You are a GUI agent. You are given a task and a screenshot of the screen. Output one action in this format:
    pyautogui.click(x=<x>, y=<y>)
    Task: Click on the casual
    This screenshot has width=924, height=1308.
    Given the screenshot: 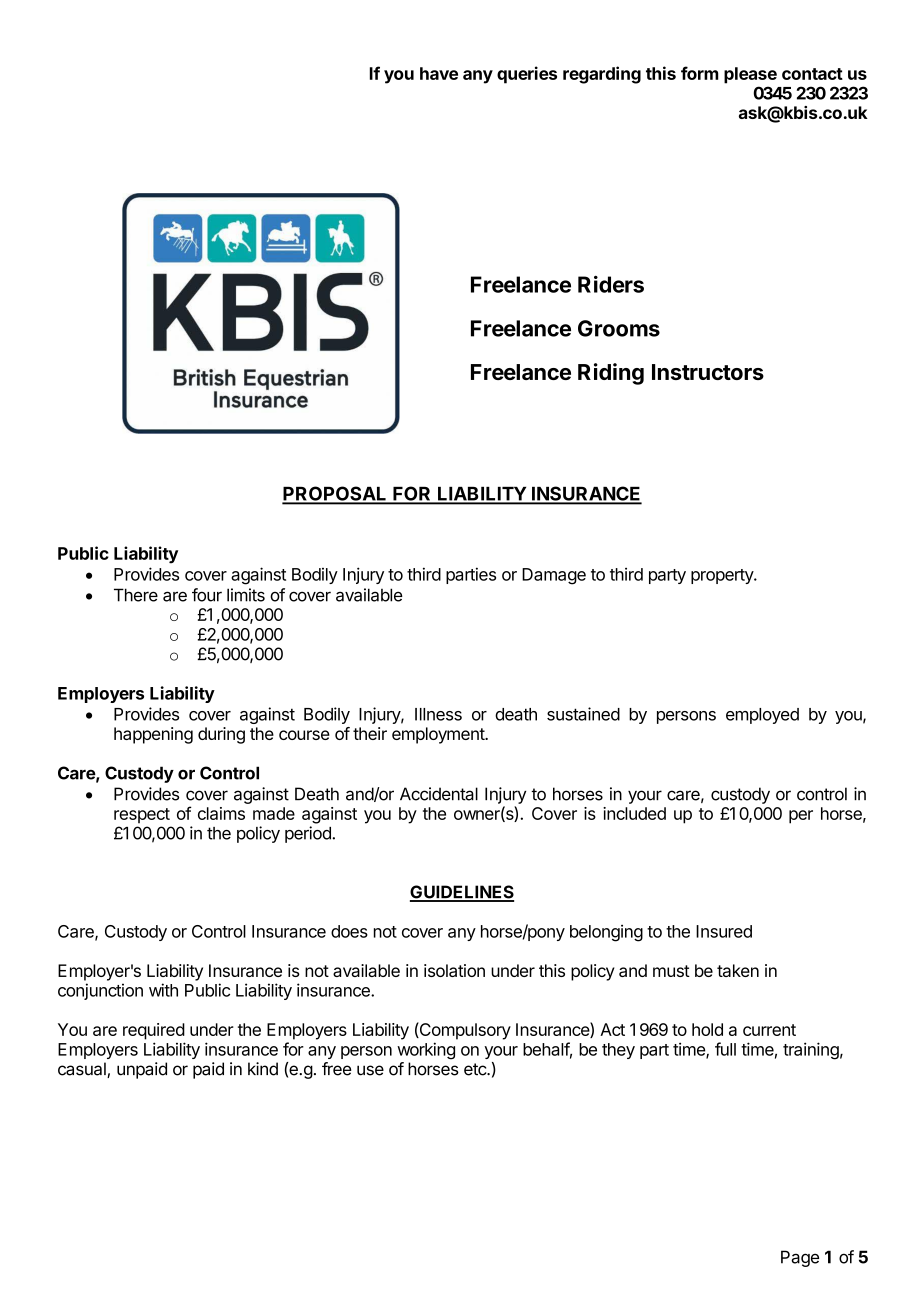 What is the action you would take?
    pyautogui.click(x=83, y=1070)
